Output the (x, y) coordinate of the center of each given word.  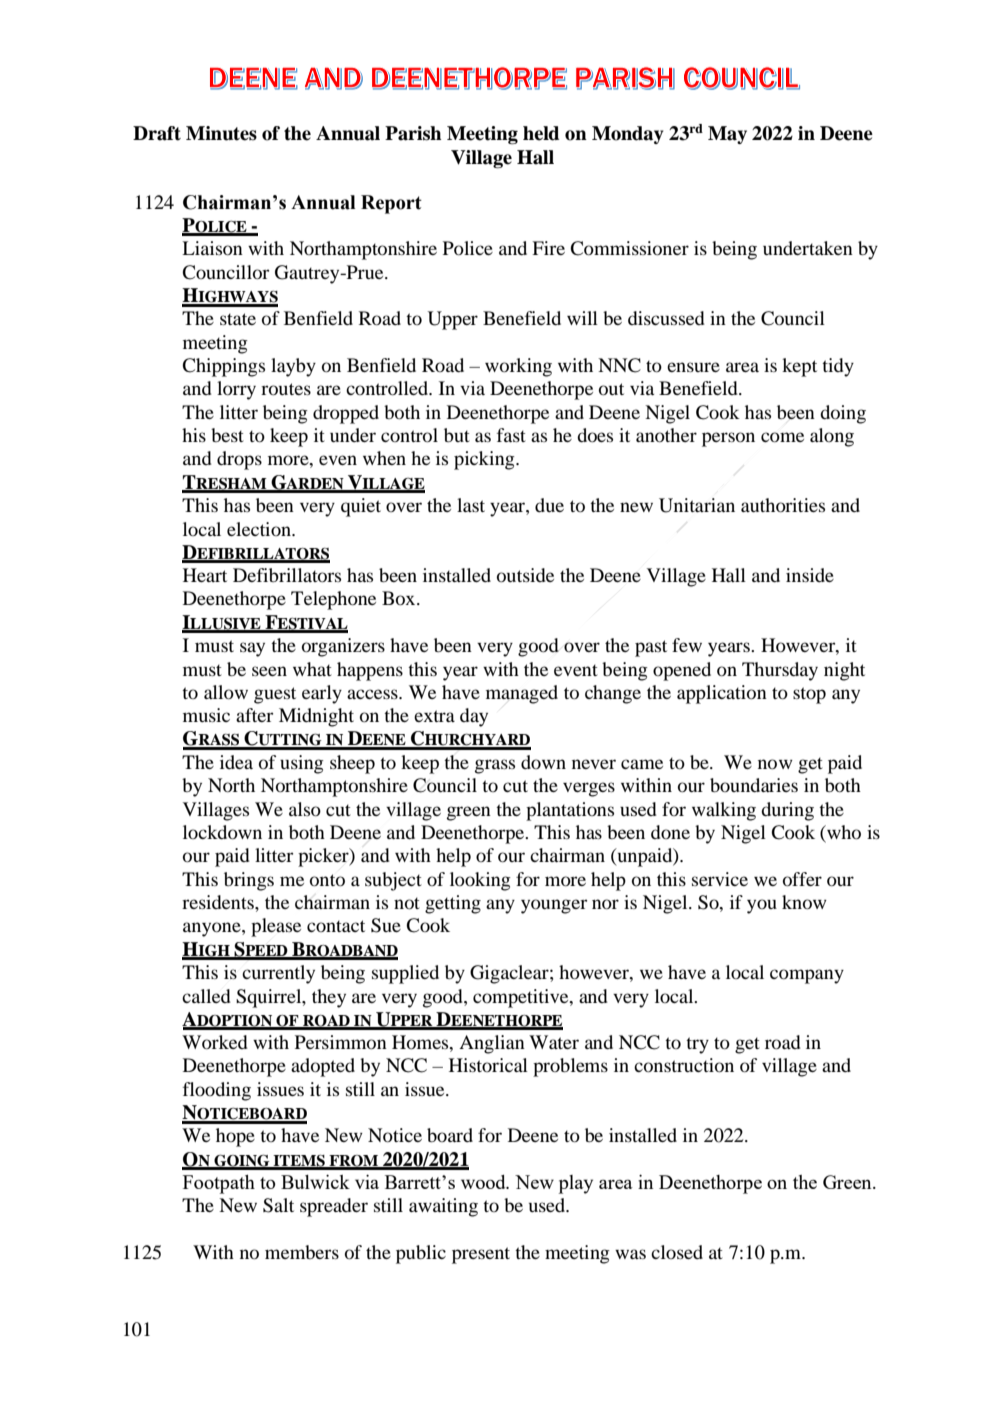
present (481, 1255)
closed (677, 1252)
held (541, 133)
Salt (278, 1205)
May (727, 135)
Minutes (221, 133)
